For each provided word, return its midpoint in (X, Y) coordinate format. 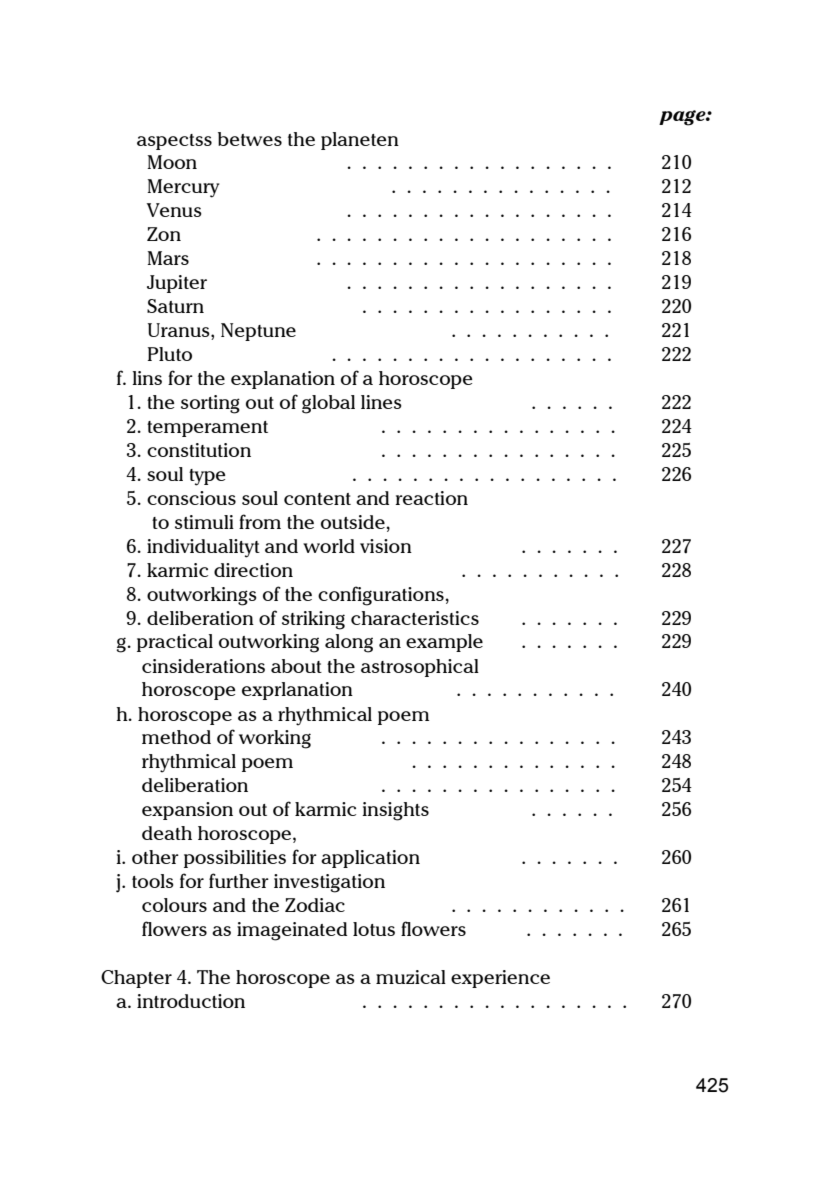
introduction (191, 1001)
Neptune (258, 332)
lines (381, 402)
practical (175, 643)
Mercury (183, 188)
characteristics (415, 618)
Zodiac (315, 905)
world (329, 546)
